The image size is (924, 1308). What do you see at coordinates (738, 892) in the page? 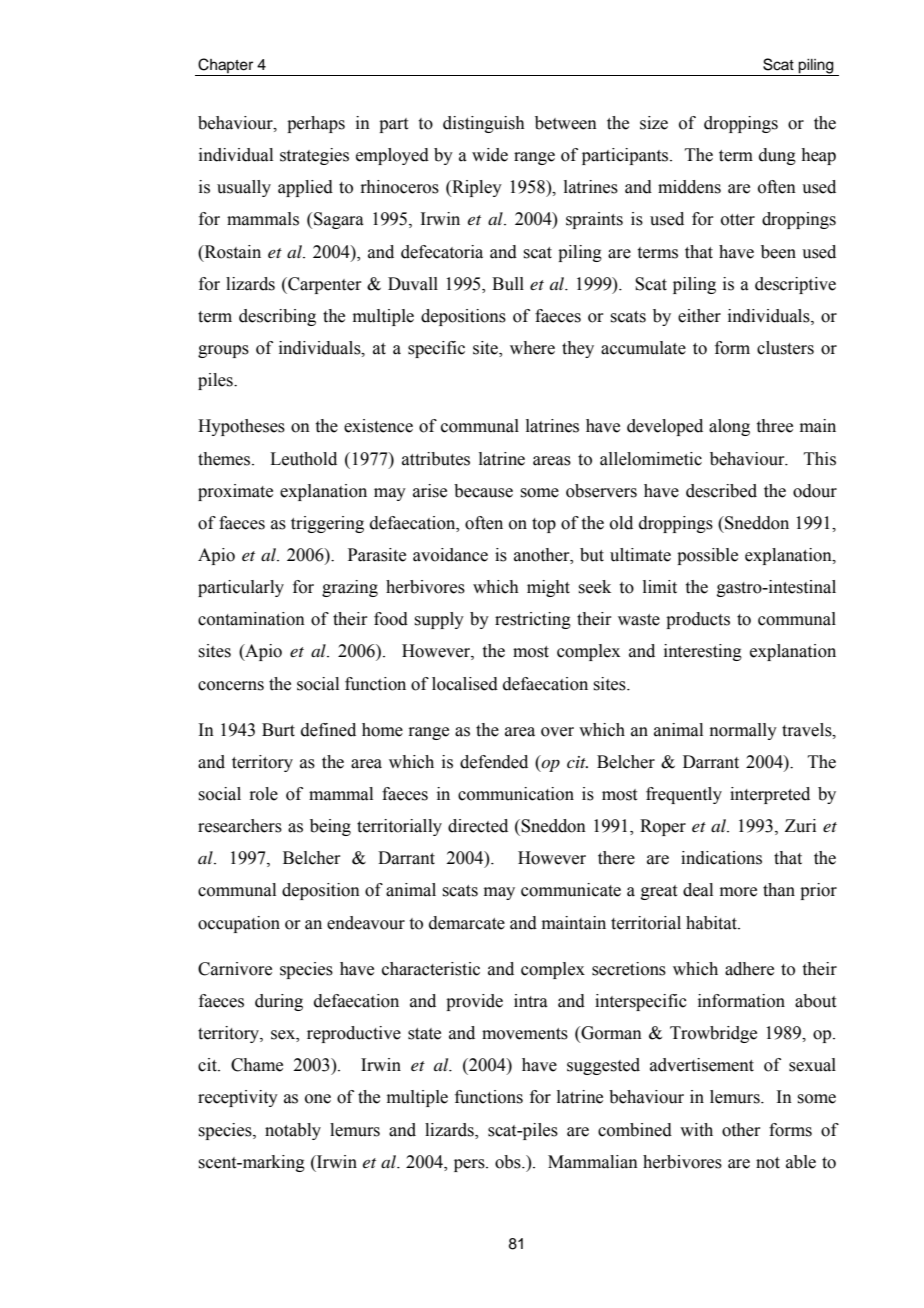
I see `more` at bounding box center [738, 892].
